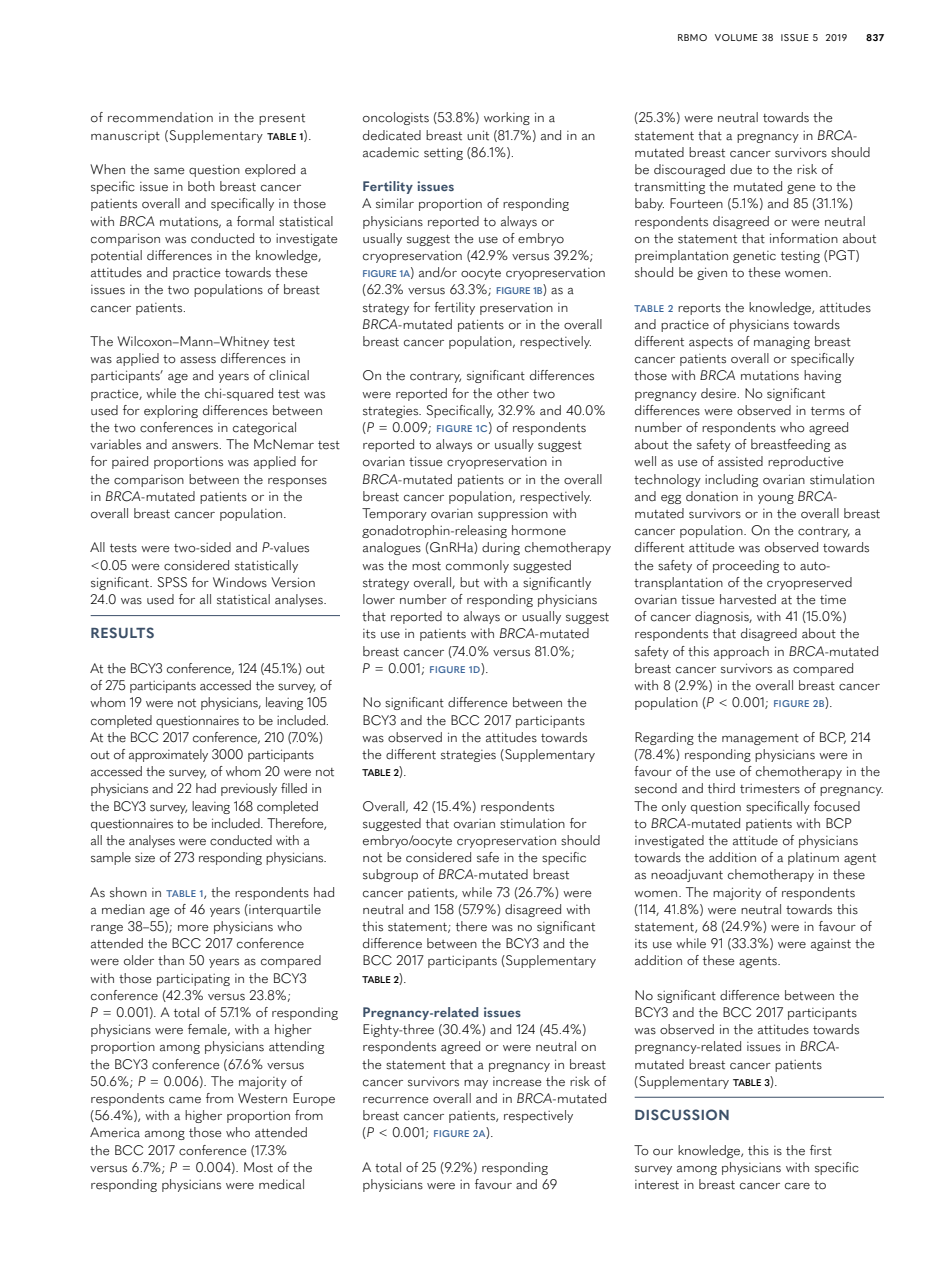  What do you see at coordinates (469, 582) in the screenshot?
I see `but` at bounding box center [469, 582].
